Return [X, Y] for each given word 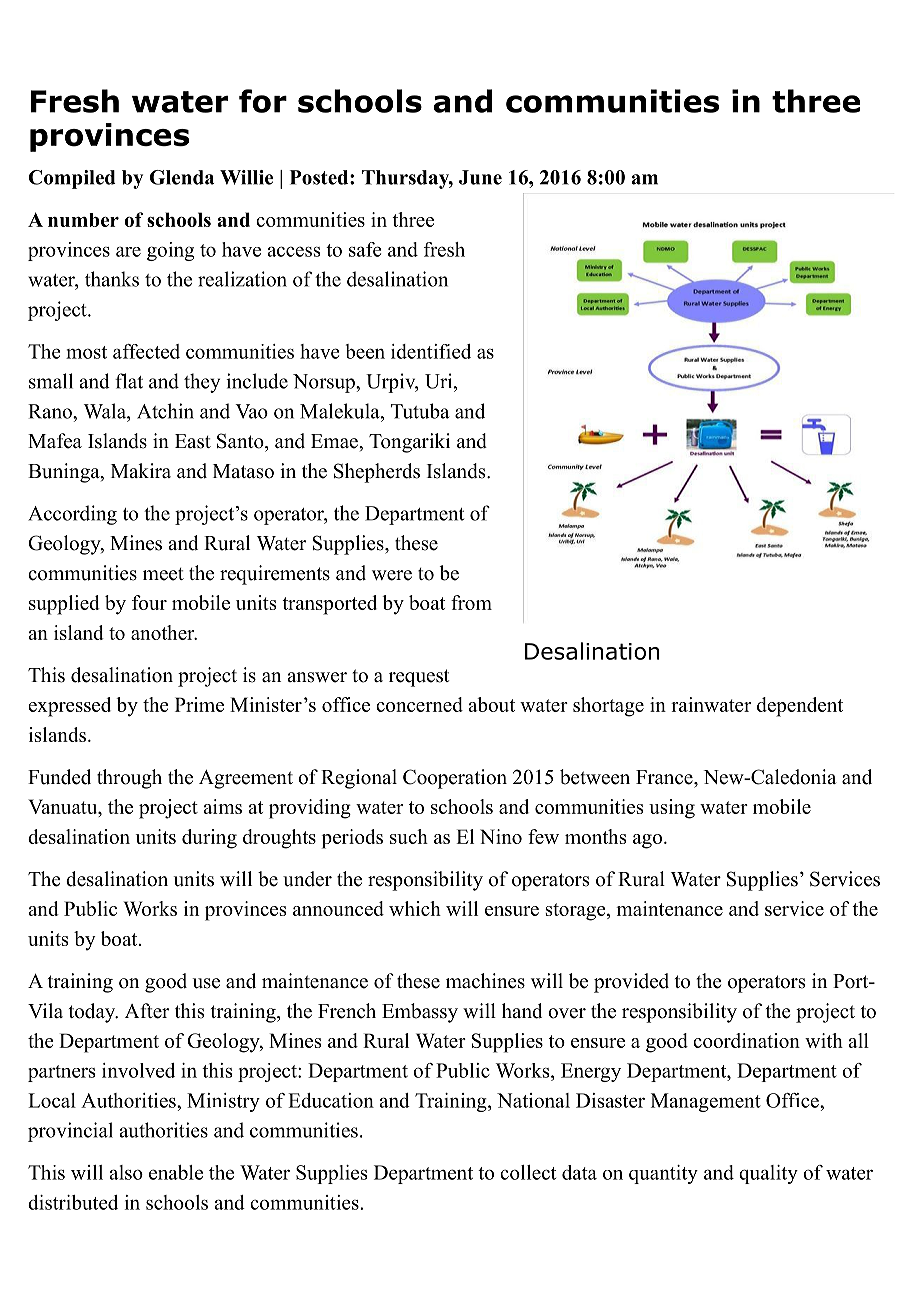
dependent [800, 707]
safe [365, 249]
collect [528, 1172]
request [419, 678]
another [164, 632]
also [126, 1172]
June [480, 177]
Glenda [182, 177]
